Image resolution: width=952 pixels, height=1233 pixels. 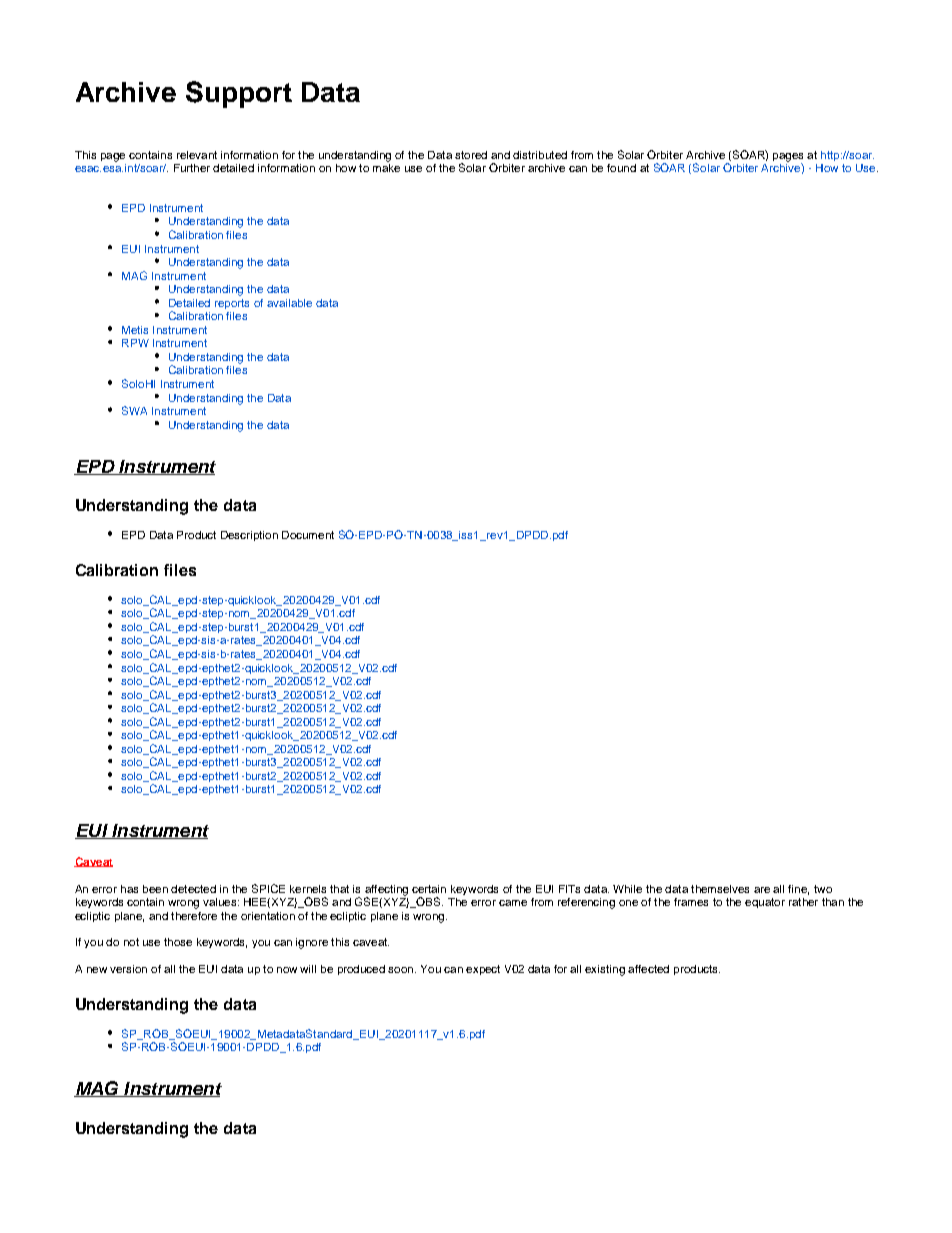 I want to click on Document, so click(x=308, y=535).
